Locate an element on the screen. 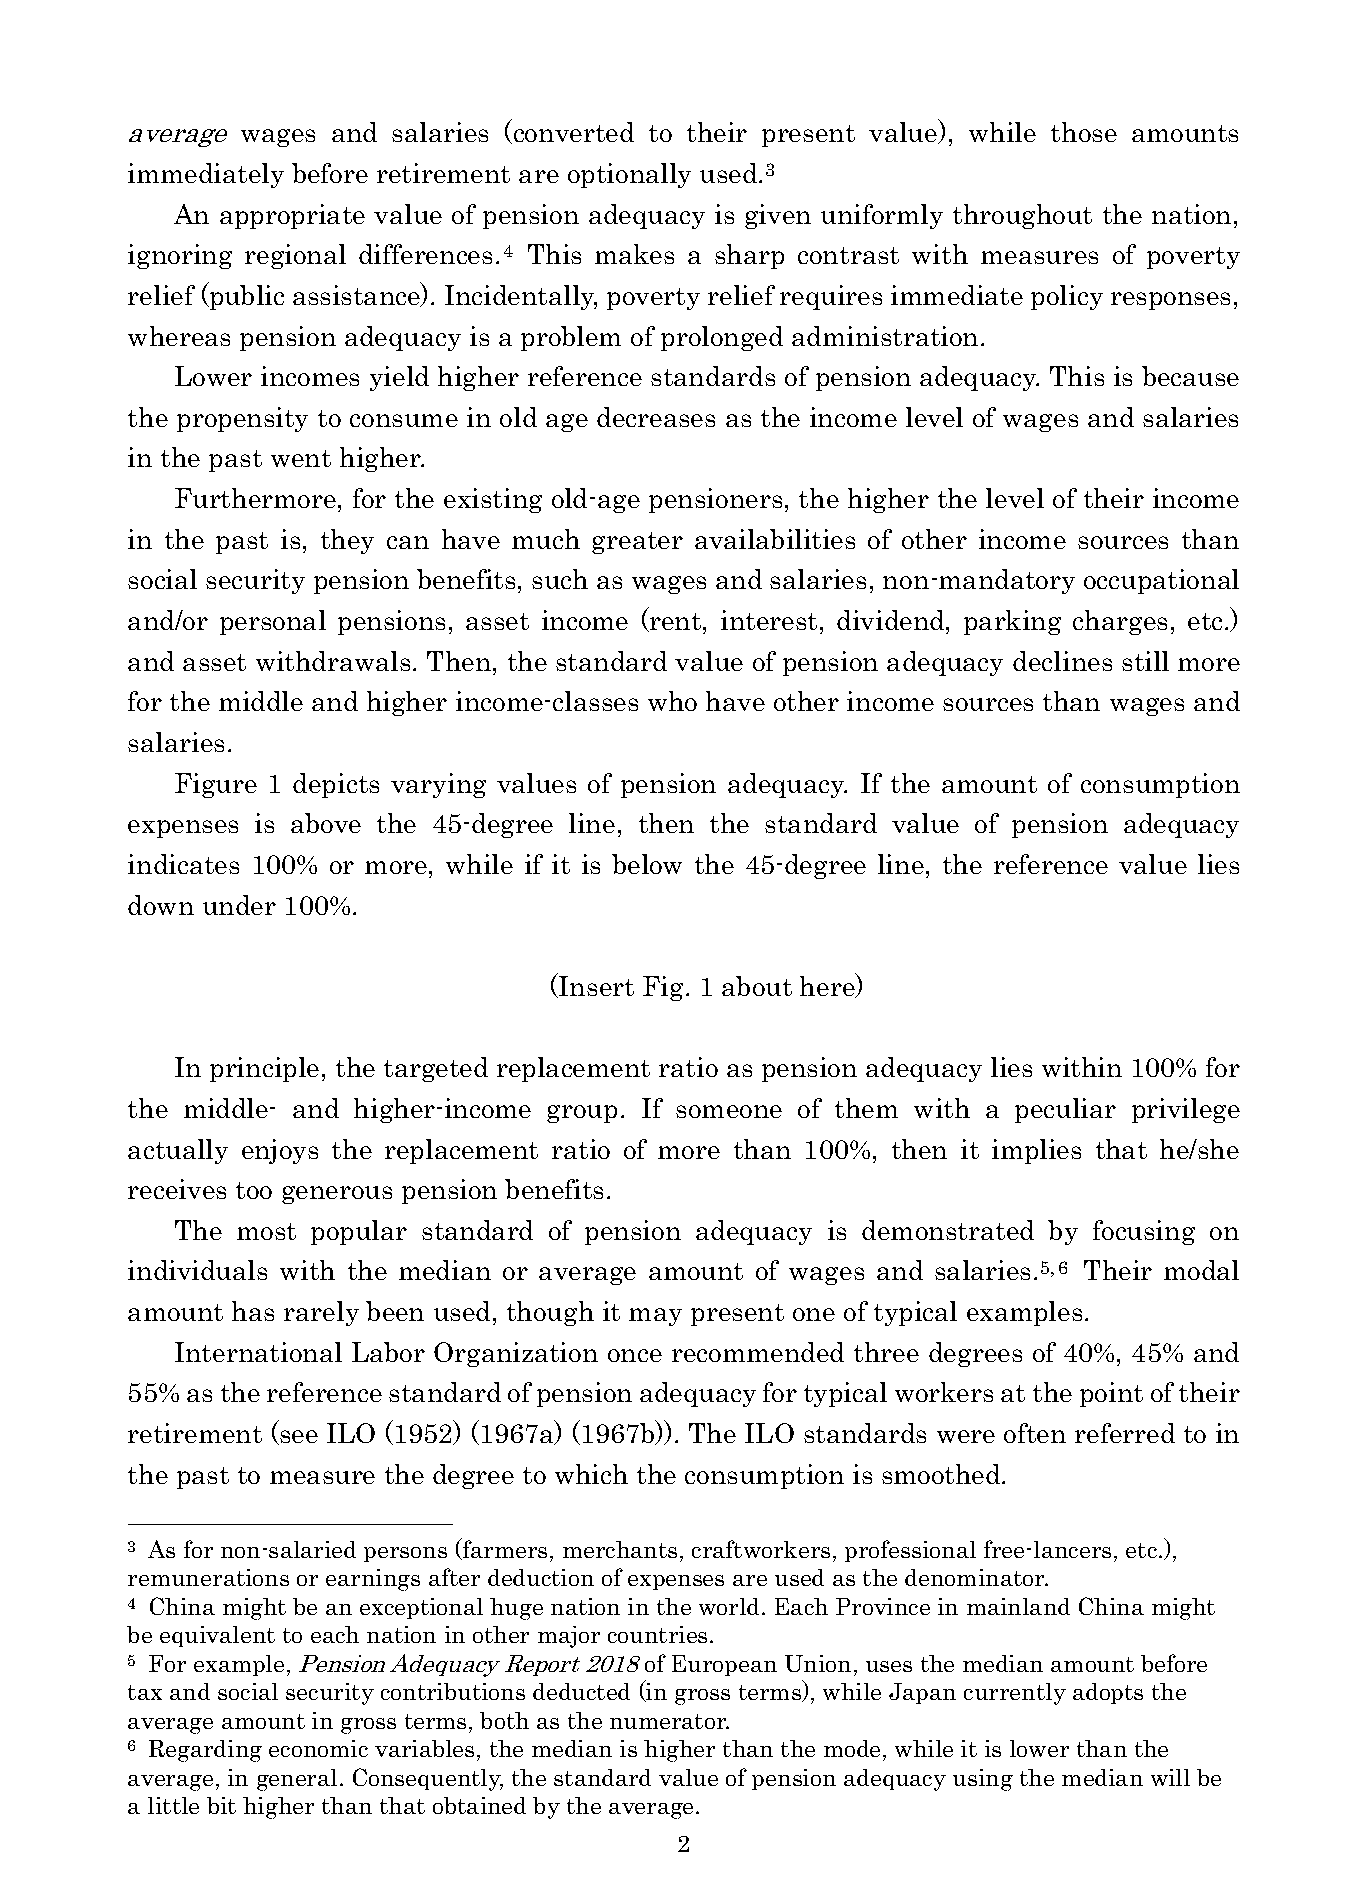 The image size is (1345, 1901). adopts is located at coordinates (1108, 1693).
